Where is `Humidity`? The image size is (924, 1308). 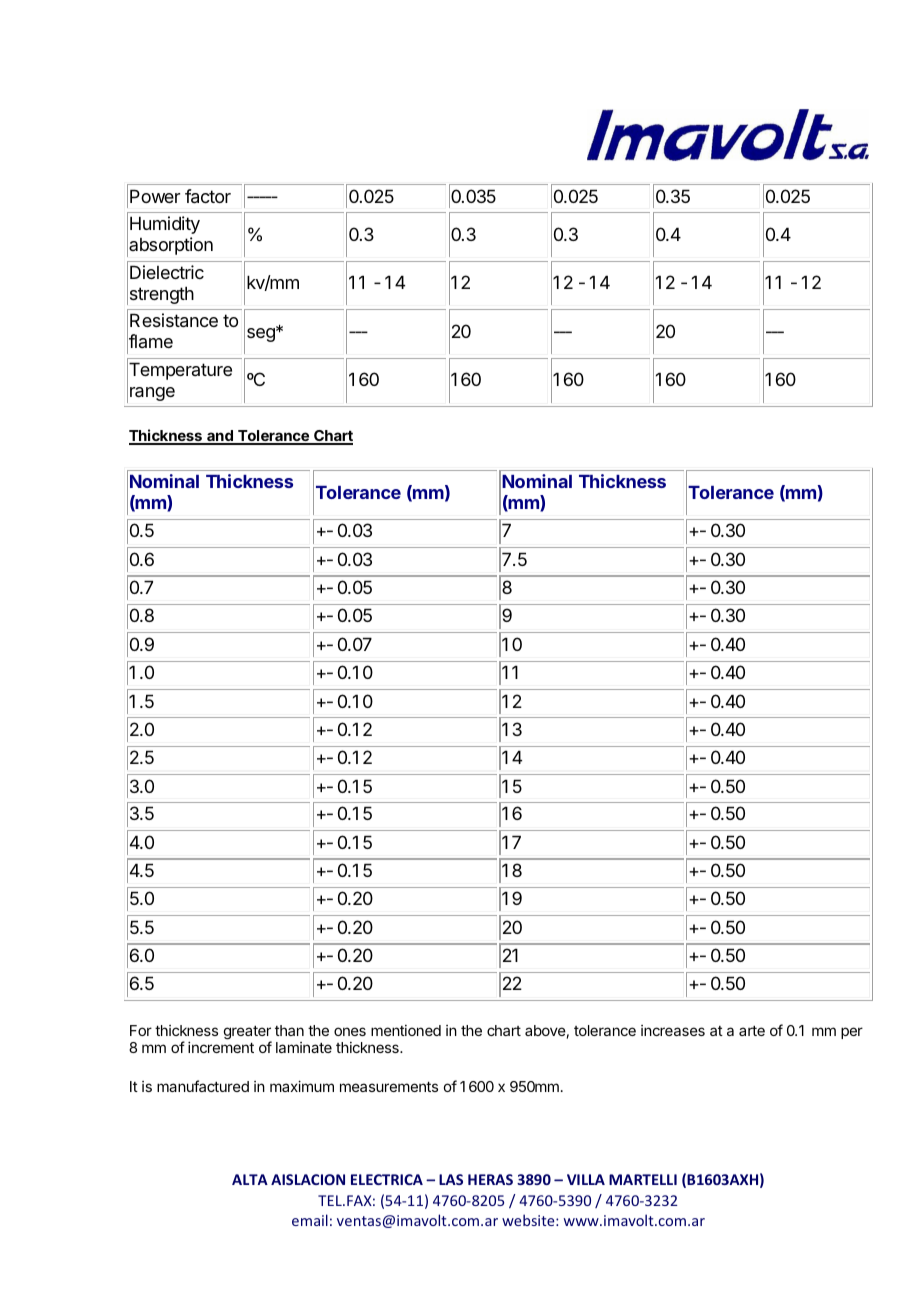 Humidity is located at coordinates (165, 225).
